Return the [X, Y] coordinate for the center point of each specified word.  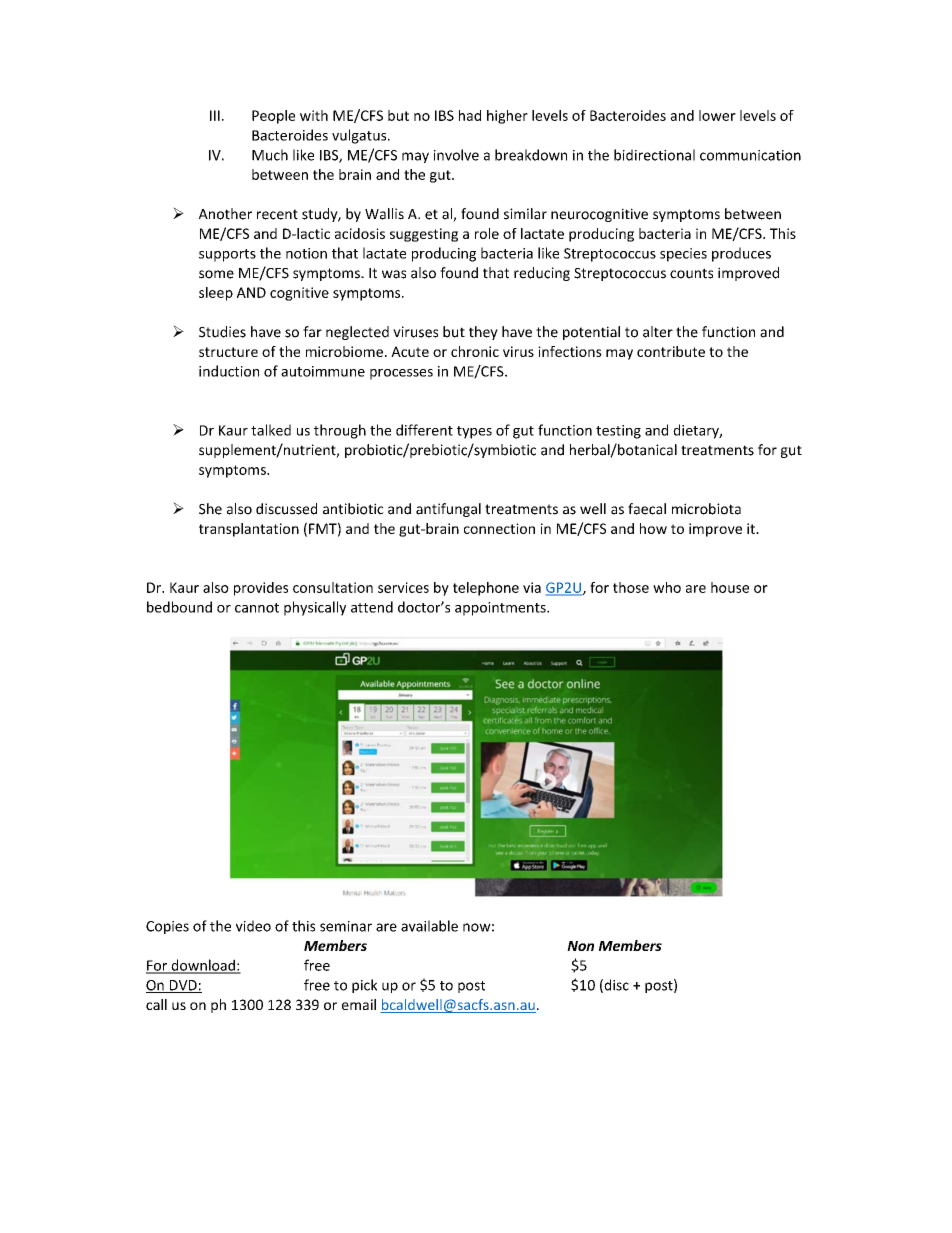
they [483, 333]
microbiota [706, 509]
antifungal [448, 510]
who [667, 587]
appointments [501, 609]
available [429, 926]
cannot [257, 608]
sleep [216, 294]
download [203, 966]
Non [580, 946]
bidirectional [654, 155]
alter [658, 332]
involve [456, 155]
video [253, 926]
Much [270, 155]
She [210, 509]
